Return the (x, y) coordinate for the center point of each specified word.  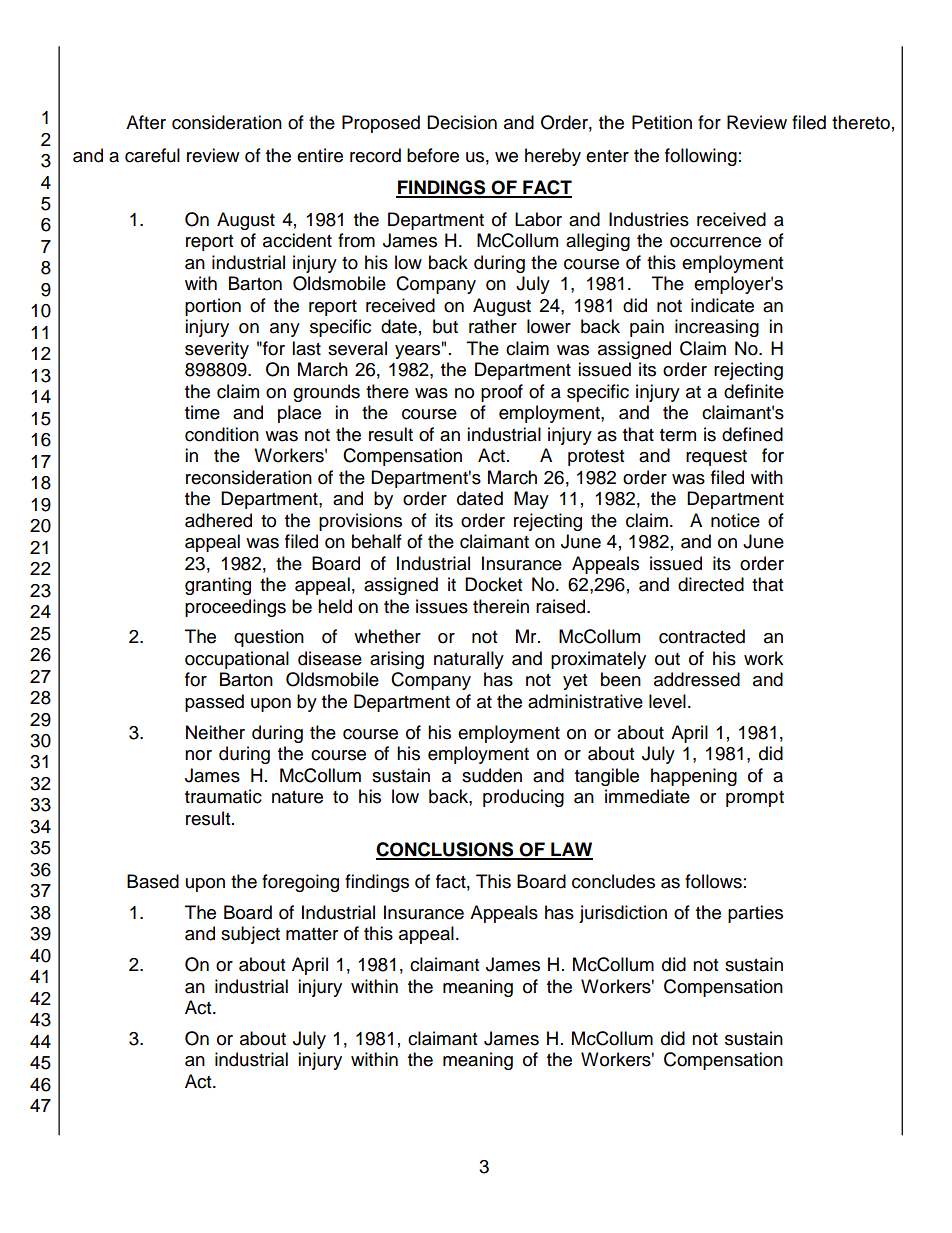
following (701, 157)
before (433, 155)
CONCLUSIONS (446, 850)
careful (152, 155)
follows (713, 881)
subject (250, 935)
